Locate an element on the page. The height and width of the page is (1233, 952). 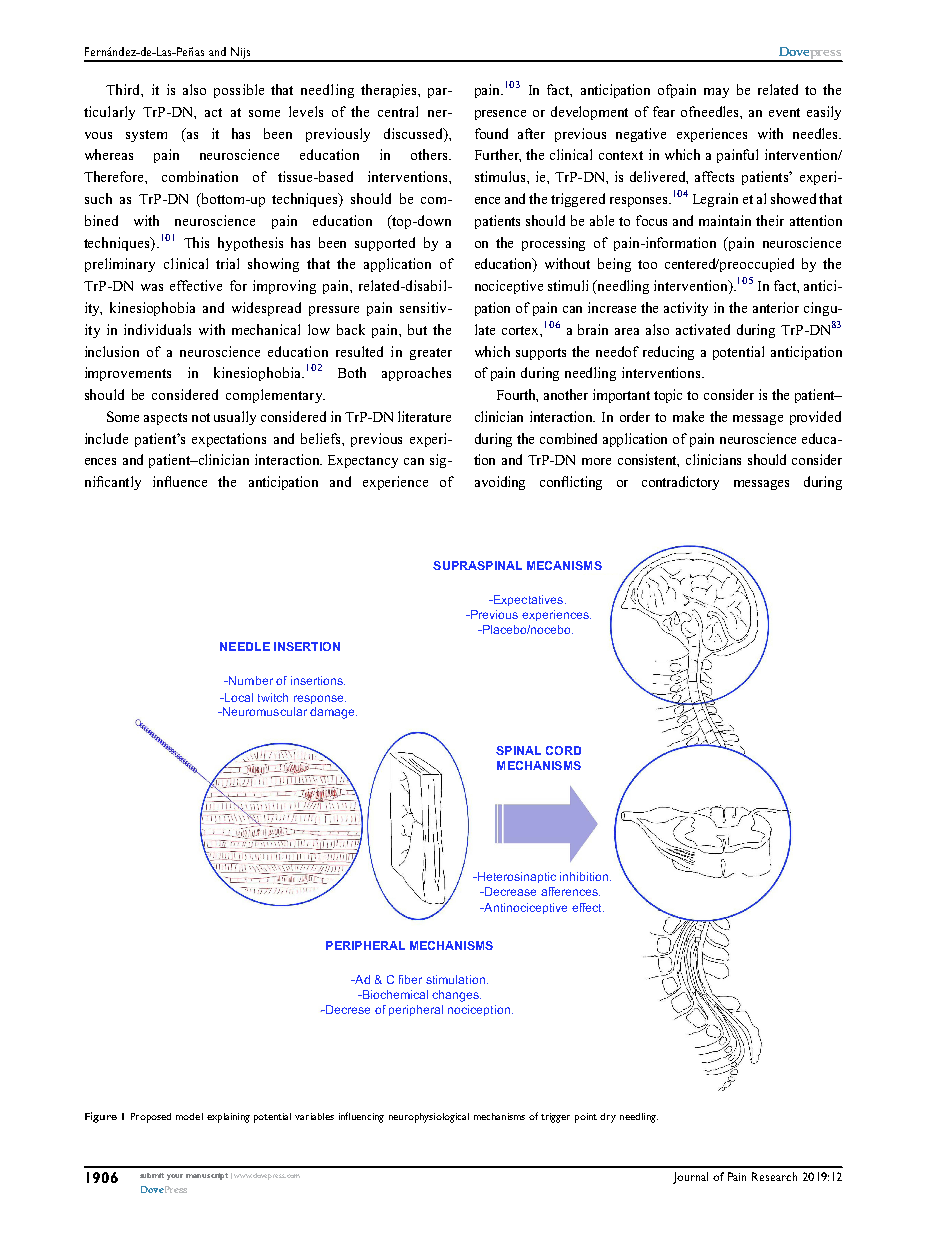
avoiding is located at coordinates (500, 483).
